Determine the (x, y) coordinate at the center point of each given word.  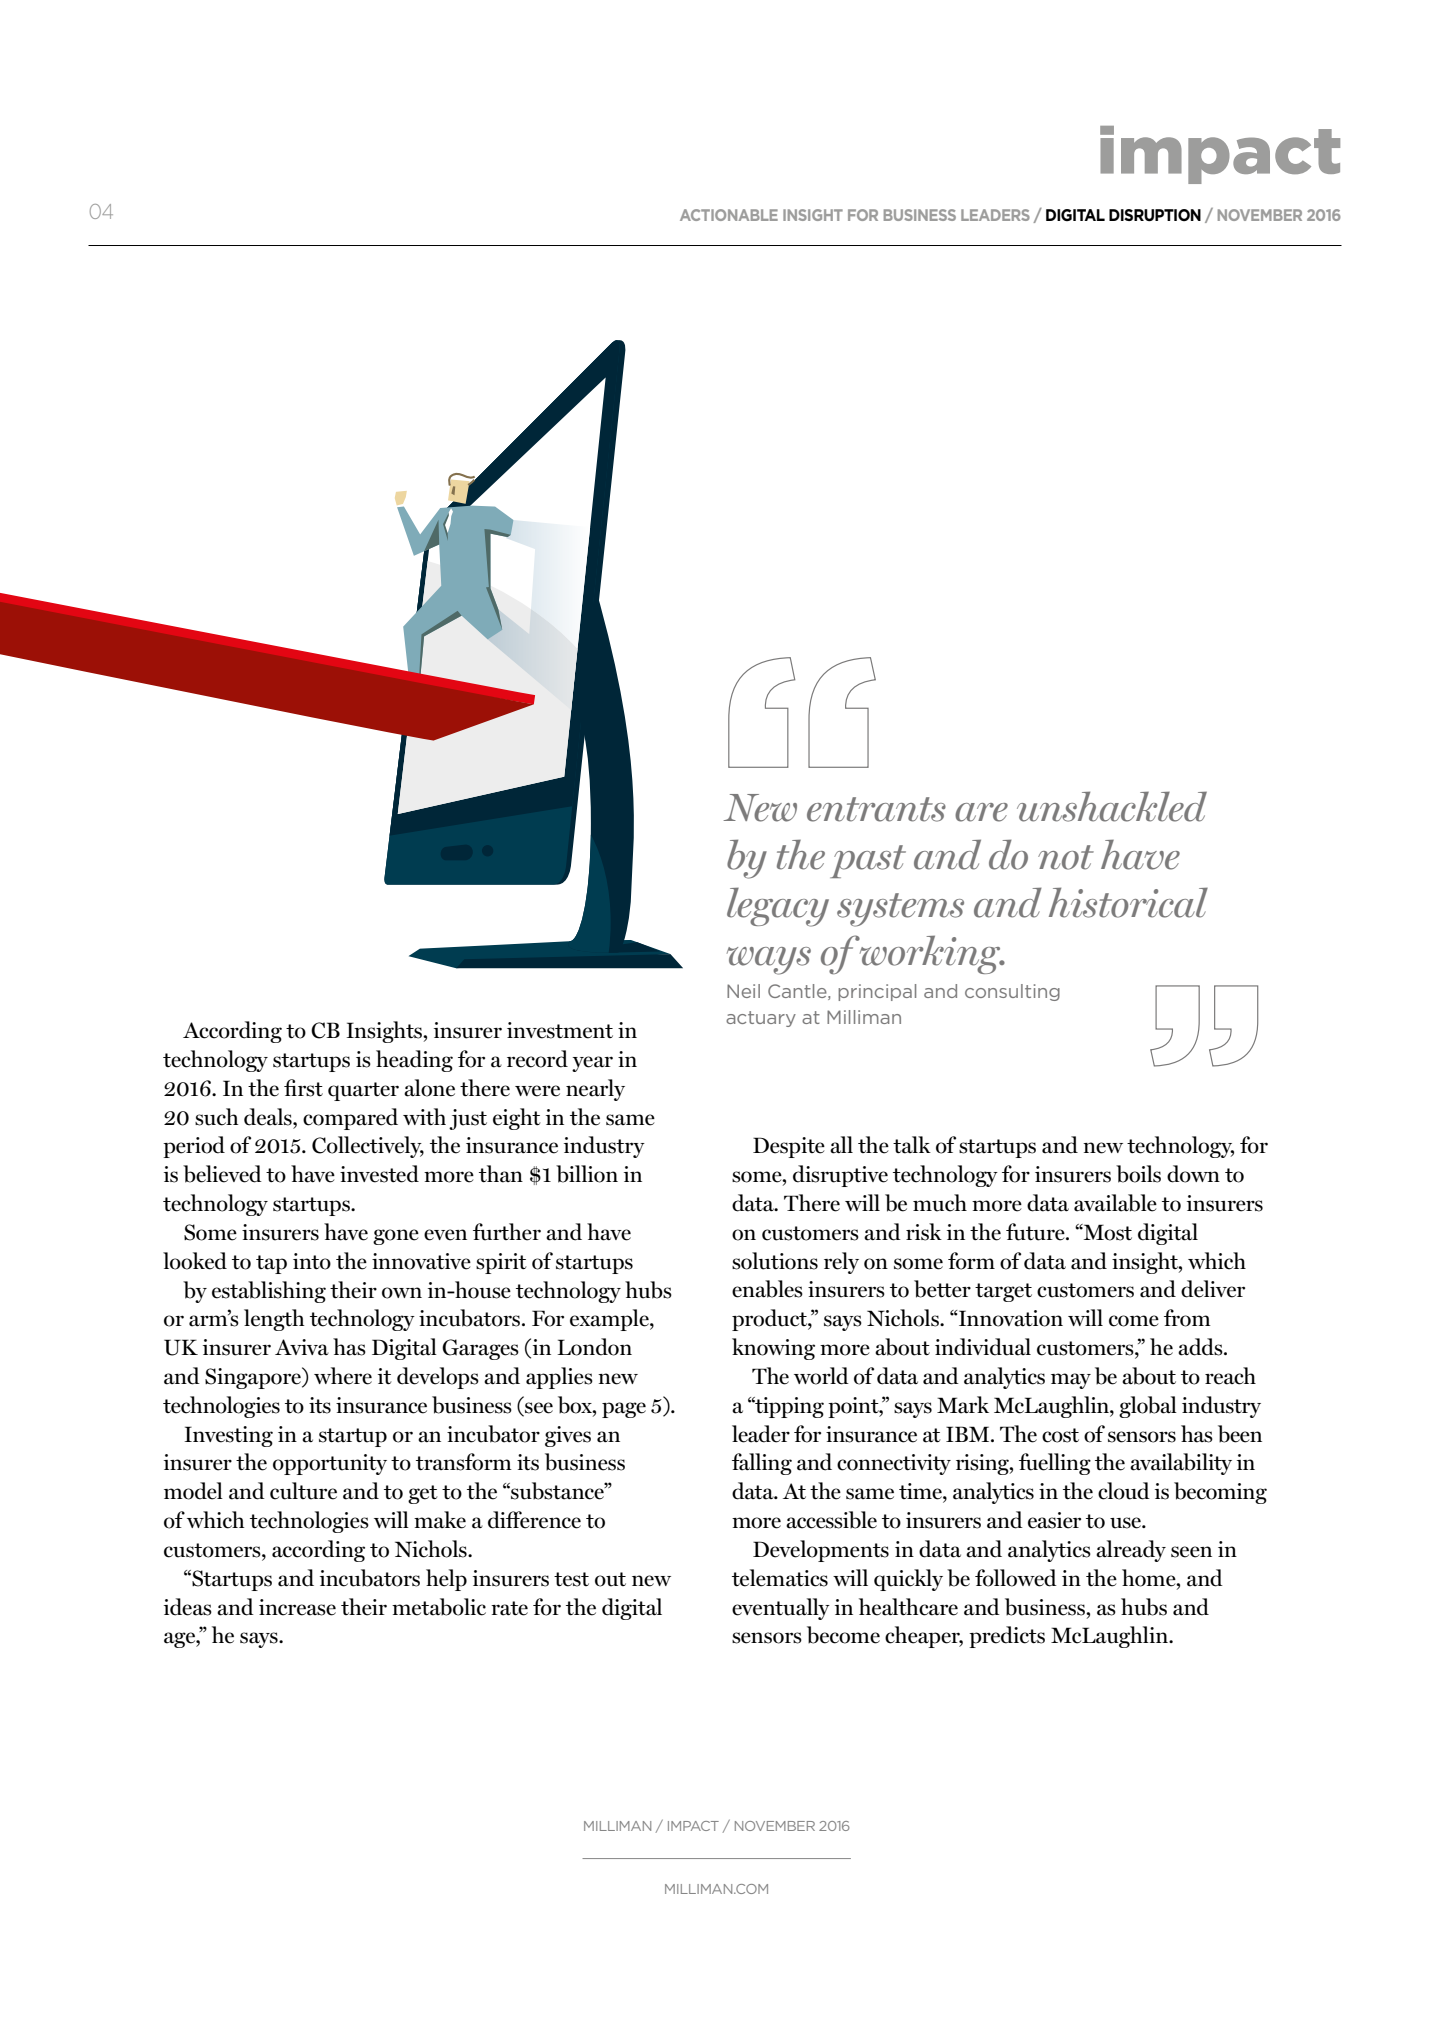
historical (1128, 902)
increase (297, 1607)
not (1066, 857)
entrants (876, 809)
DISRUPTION (1155, 215)
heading (414, 1061)
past (868, 861)
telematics (780, 1578)
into (312, 1261)
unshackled (1112, 806)
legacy (778, 907)
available (1115, 1203)
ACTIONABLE (729, 215)
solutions (775, 1261)
